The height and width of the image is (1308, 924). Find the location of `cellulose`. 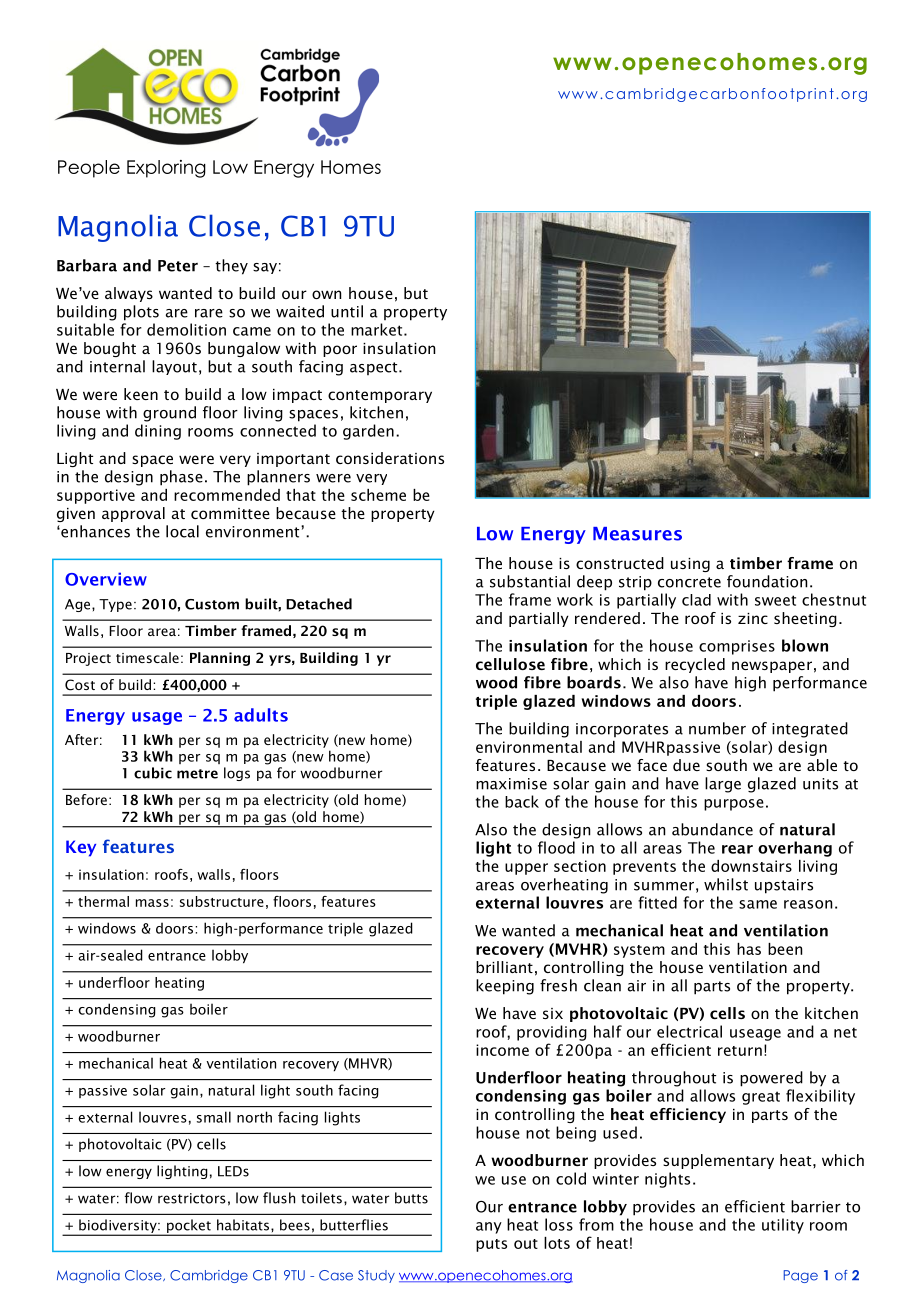

cellulose is located at coordinates (510, 664).
